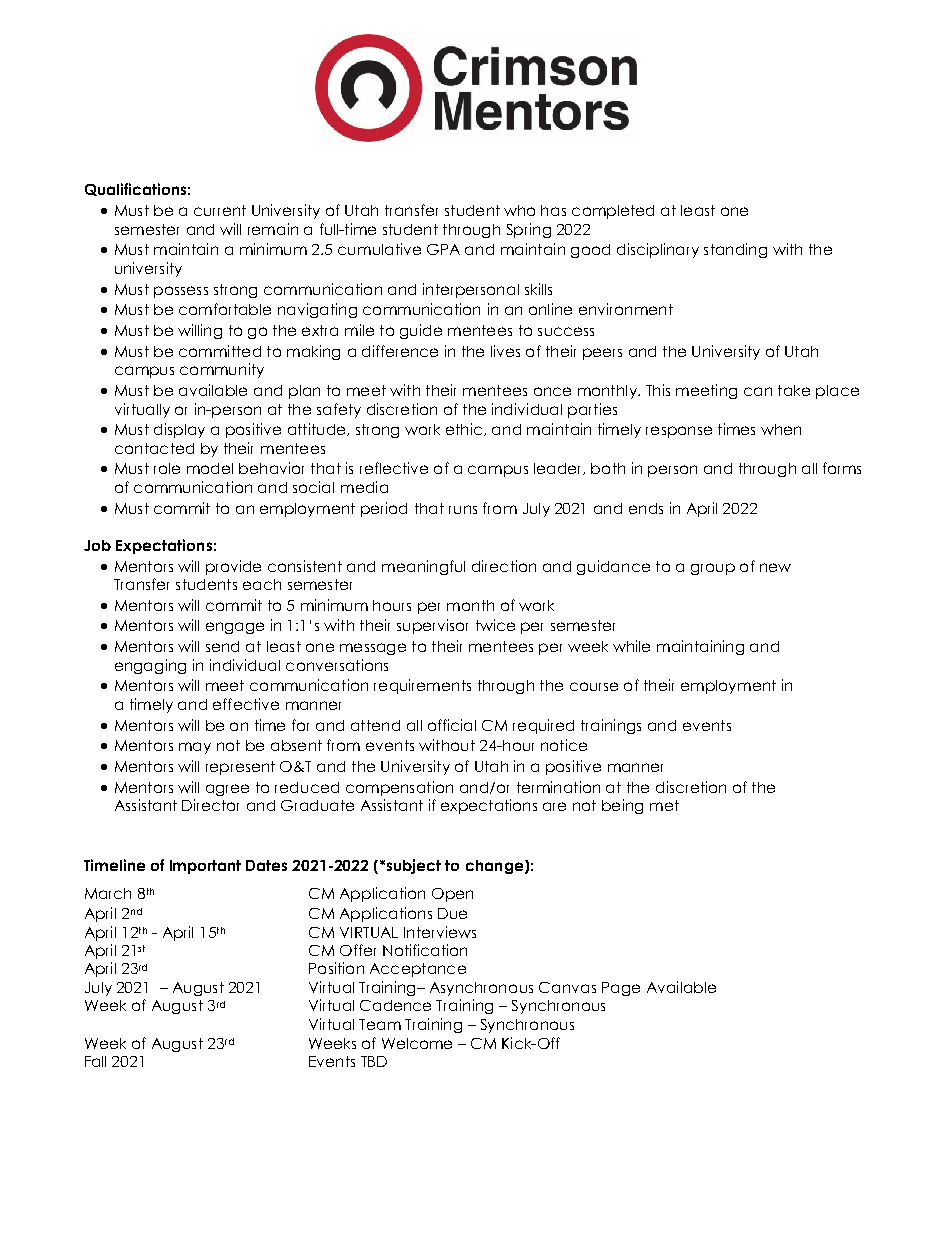 Image resolution: width=952 pixels, height=1233 pixels. Describe the element at coordinates (95, 1061) in the screenshot. I see `Fall` at that location.
